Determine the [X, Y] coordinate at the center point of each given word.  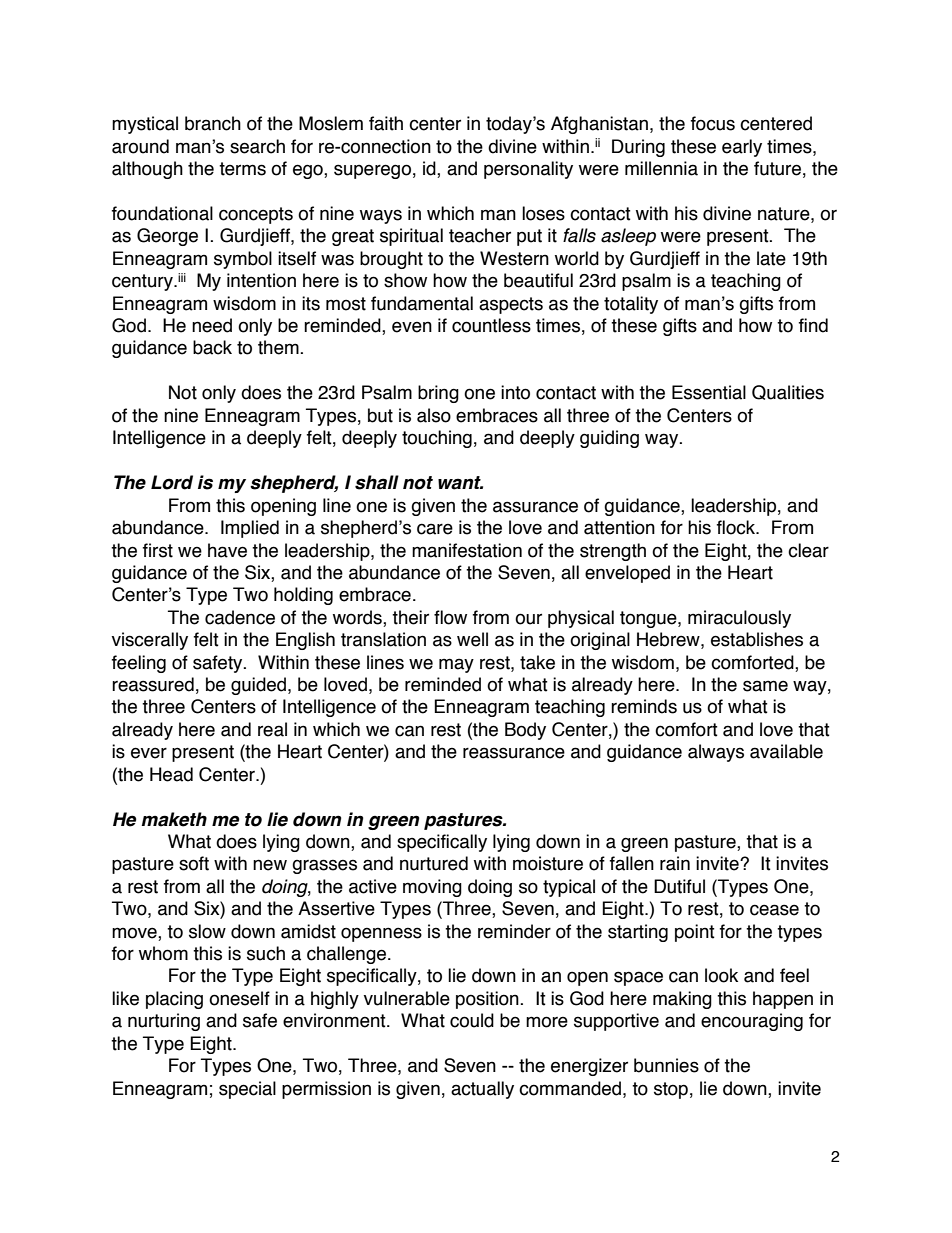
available [786, 751]
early [742, 148]
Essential [709, 392]
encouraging [752, 1022]
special [247, 1090]
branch [213, 123]
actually [482, 1090]
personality [528, 170]
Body [525, 731]
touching [437, 439]
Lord [172, 482]
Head [171, 774]
